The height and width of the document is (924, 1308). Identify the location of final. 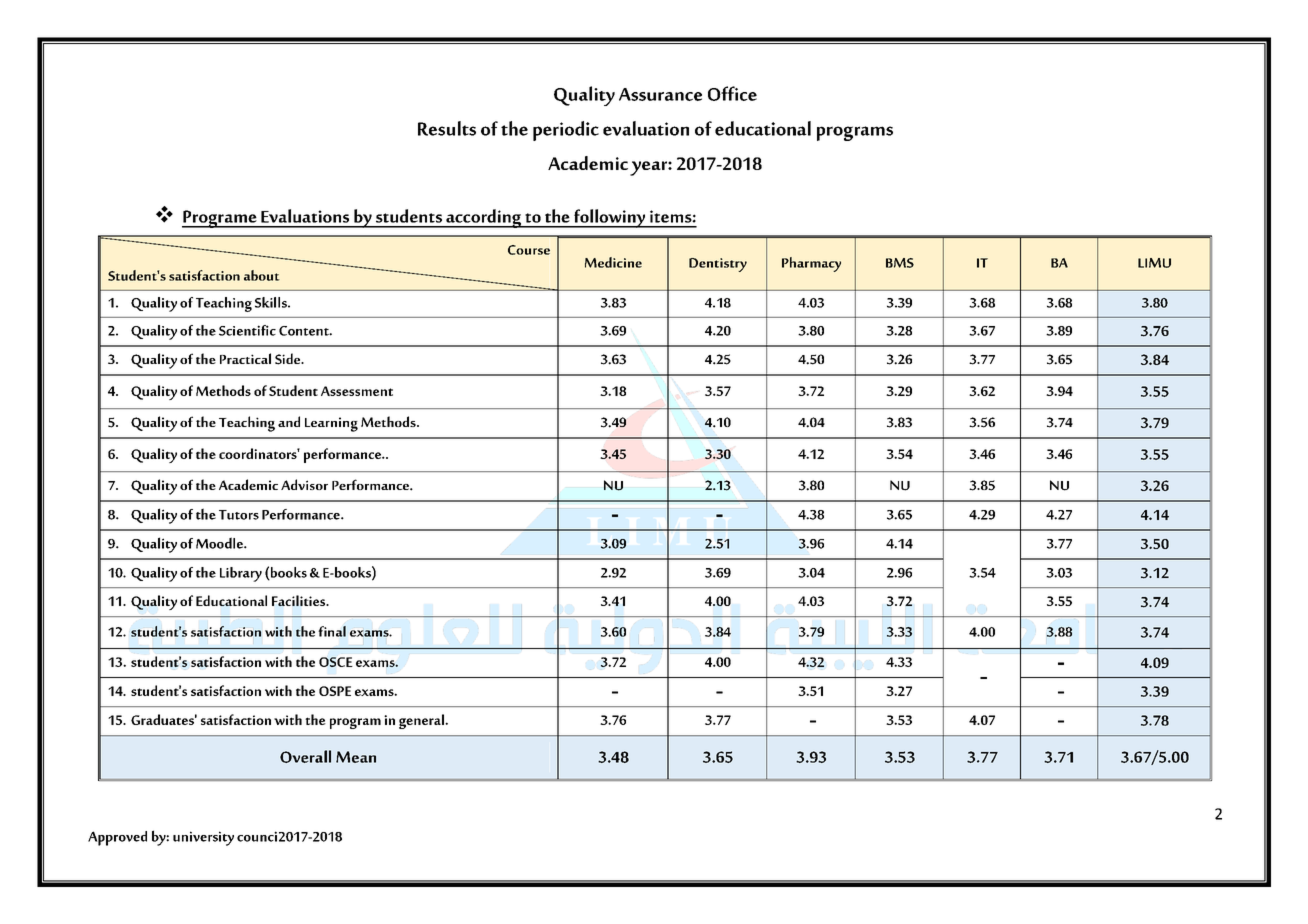
(332, 631).
